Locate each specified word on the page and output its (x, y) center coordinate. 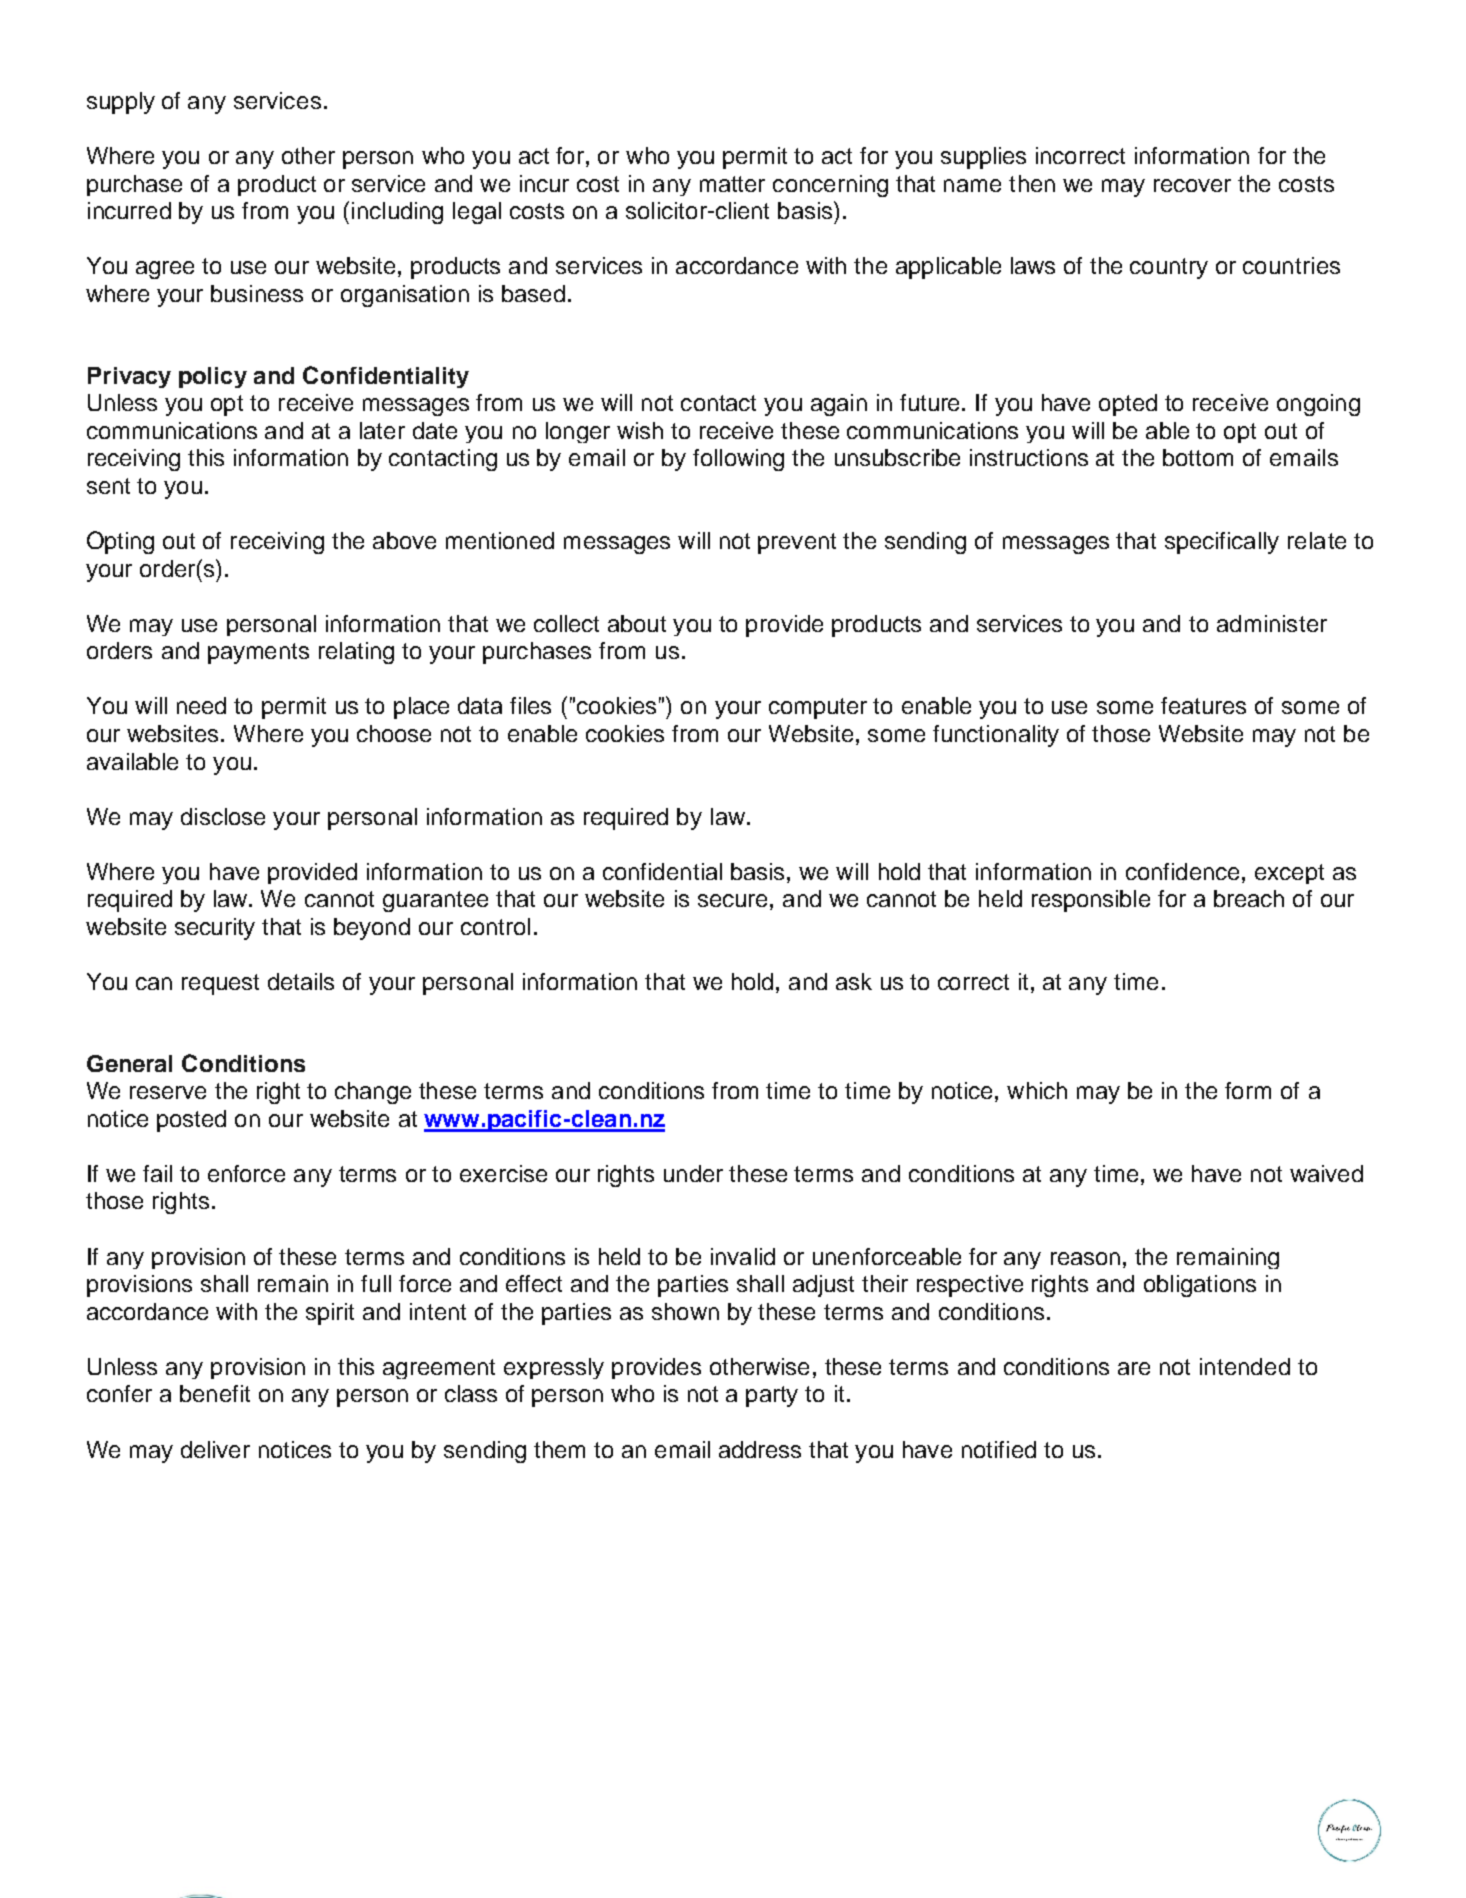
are (1134, 1368)
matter (732, 184)
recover (1192, 185)
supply (121, 103)
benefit (215, 1393)
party (772, 1396)
